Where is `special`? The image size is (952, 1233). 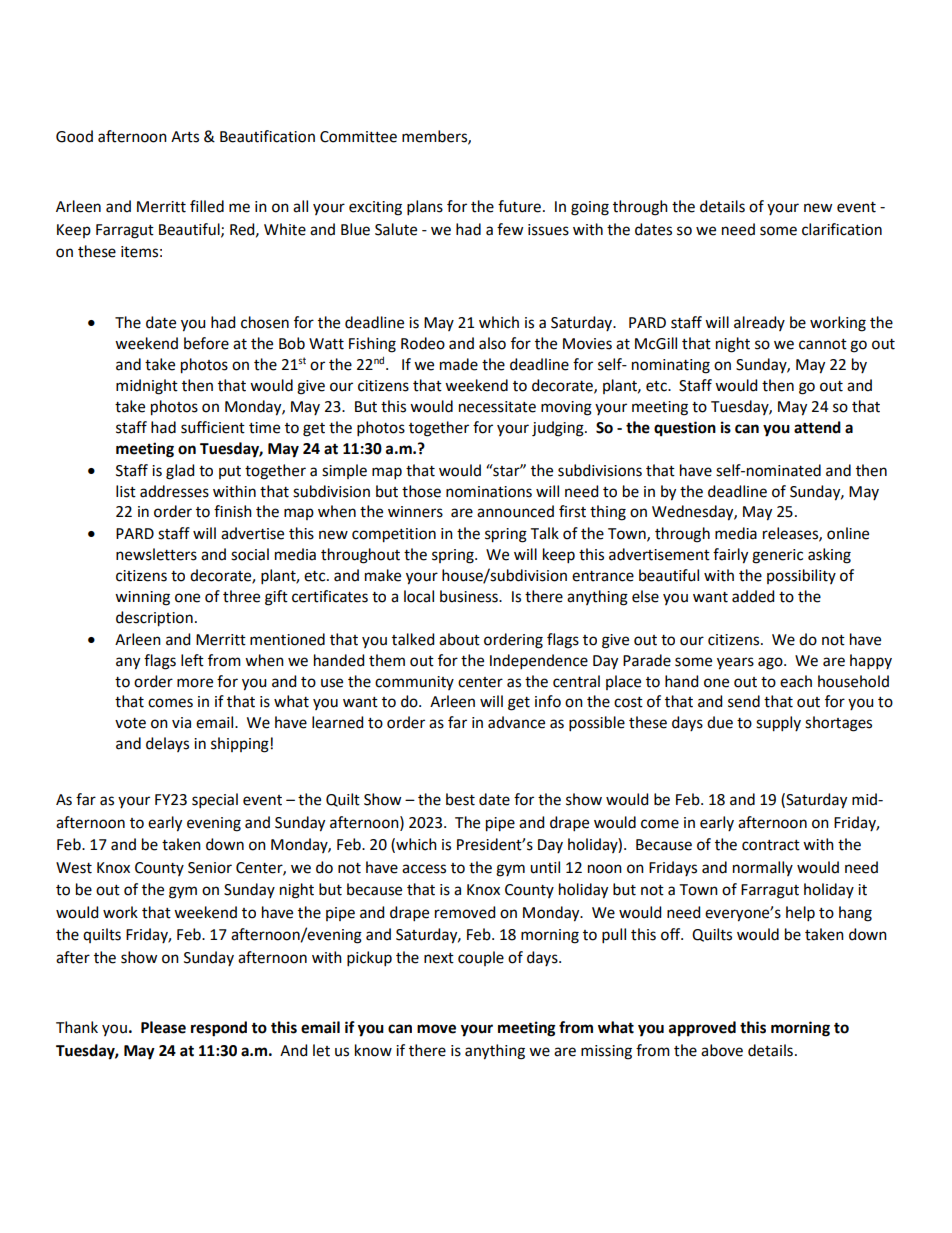 special is located at coordinates (215, 800).
